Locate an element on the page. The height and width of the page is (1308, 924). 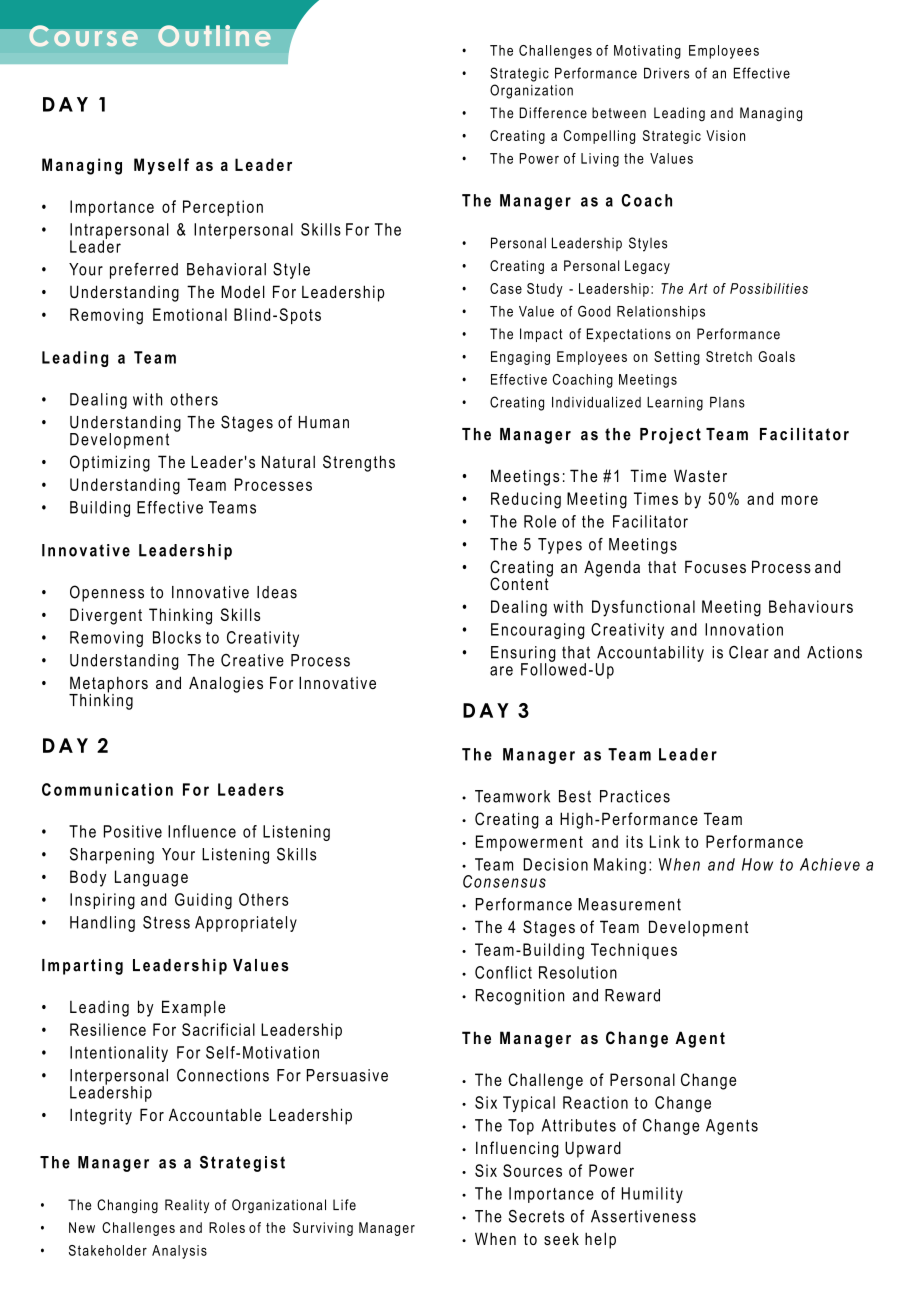
Vision is located at coordinates (725, 135).
